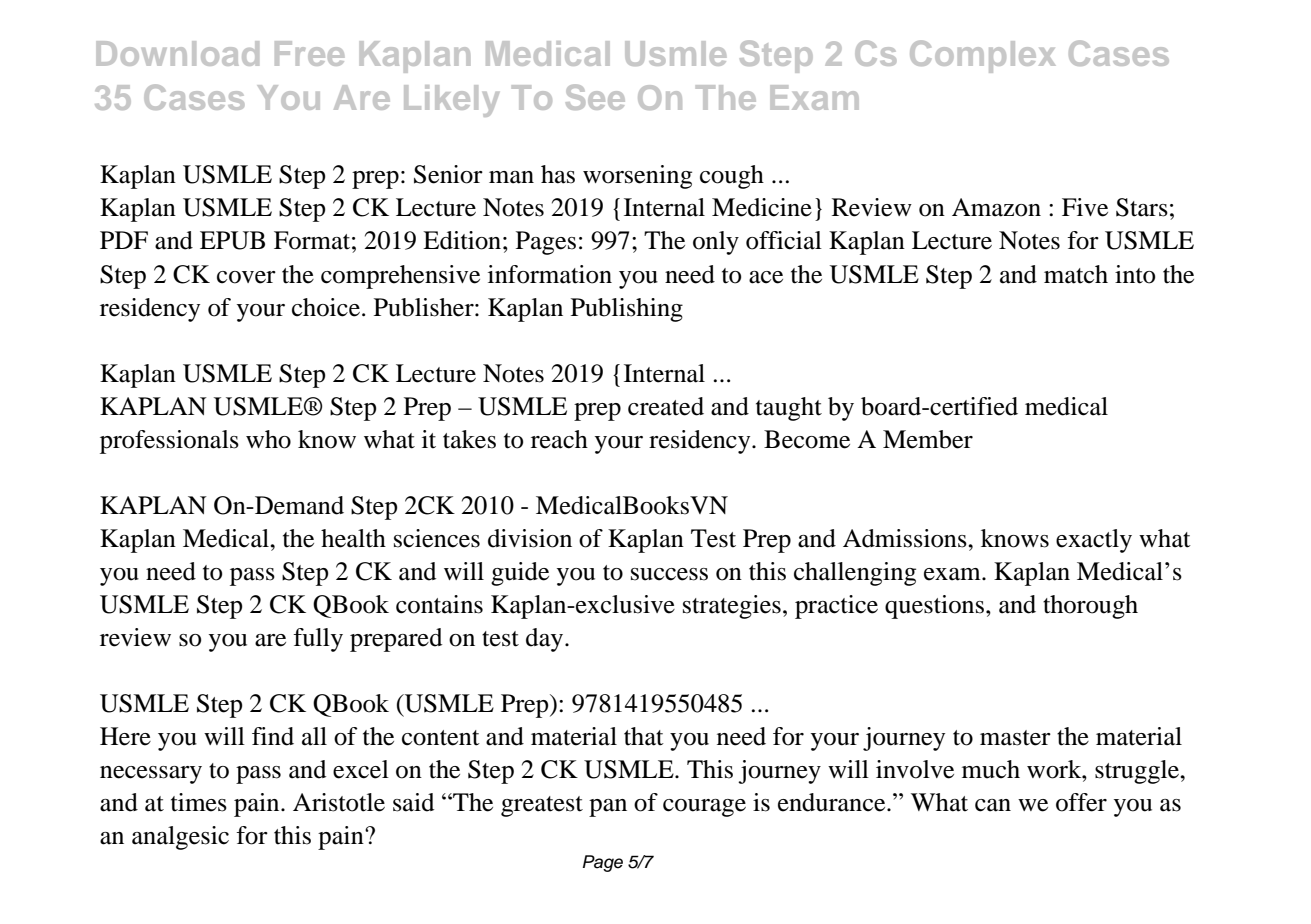 The height and width of the image is (924, 1311). What do you see at coordinates (595, 97) in the image?
I see `See` at bounding box center [595, 97].
